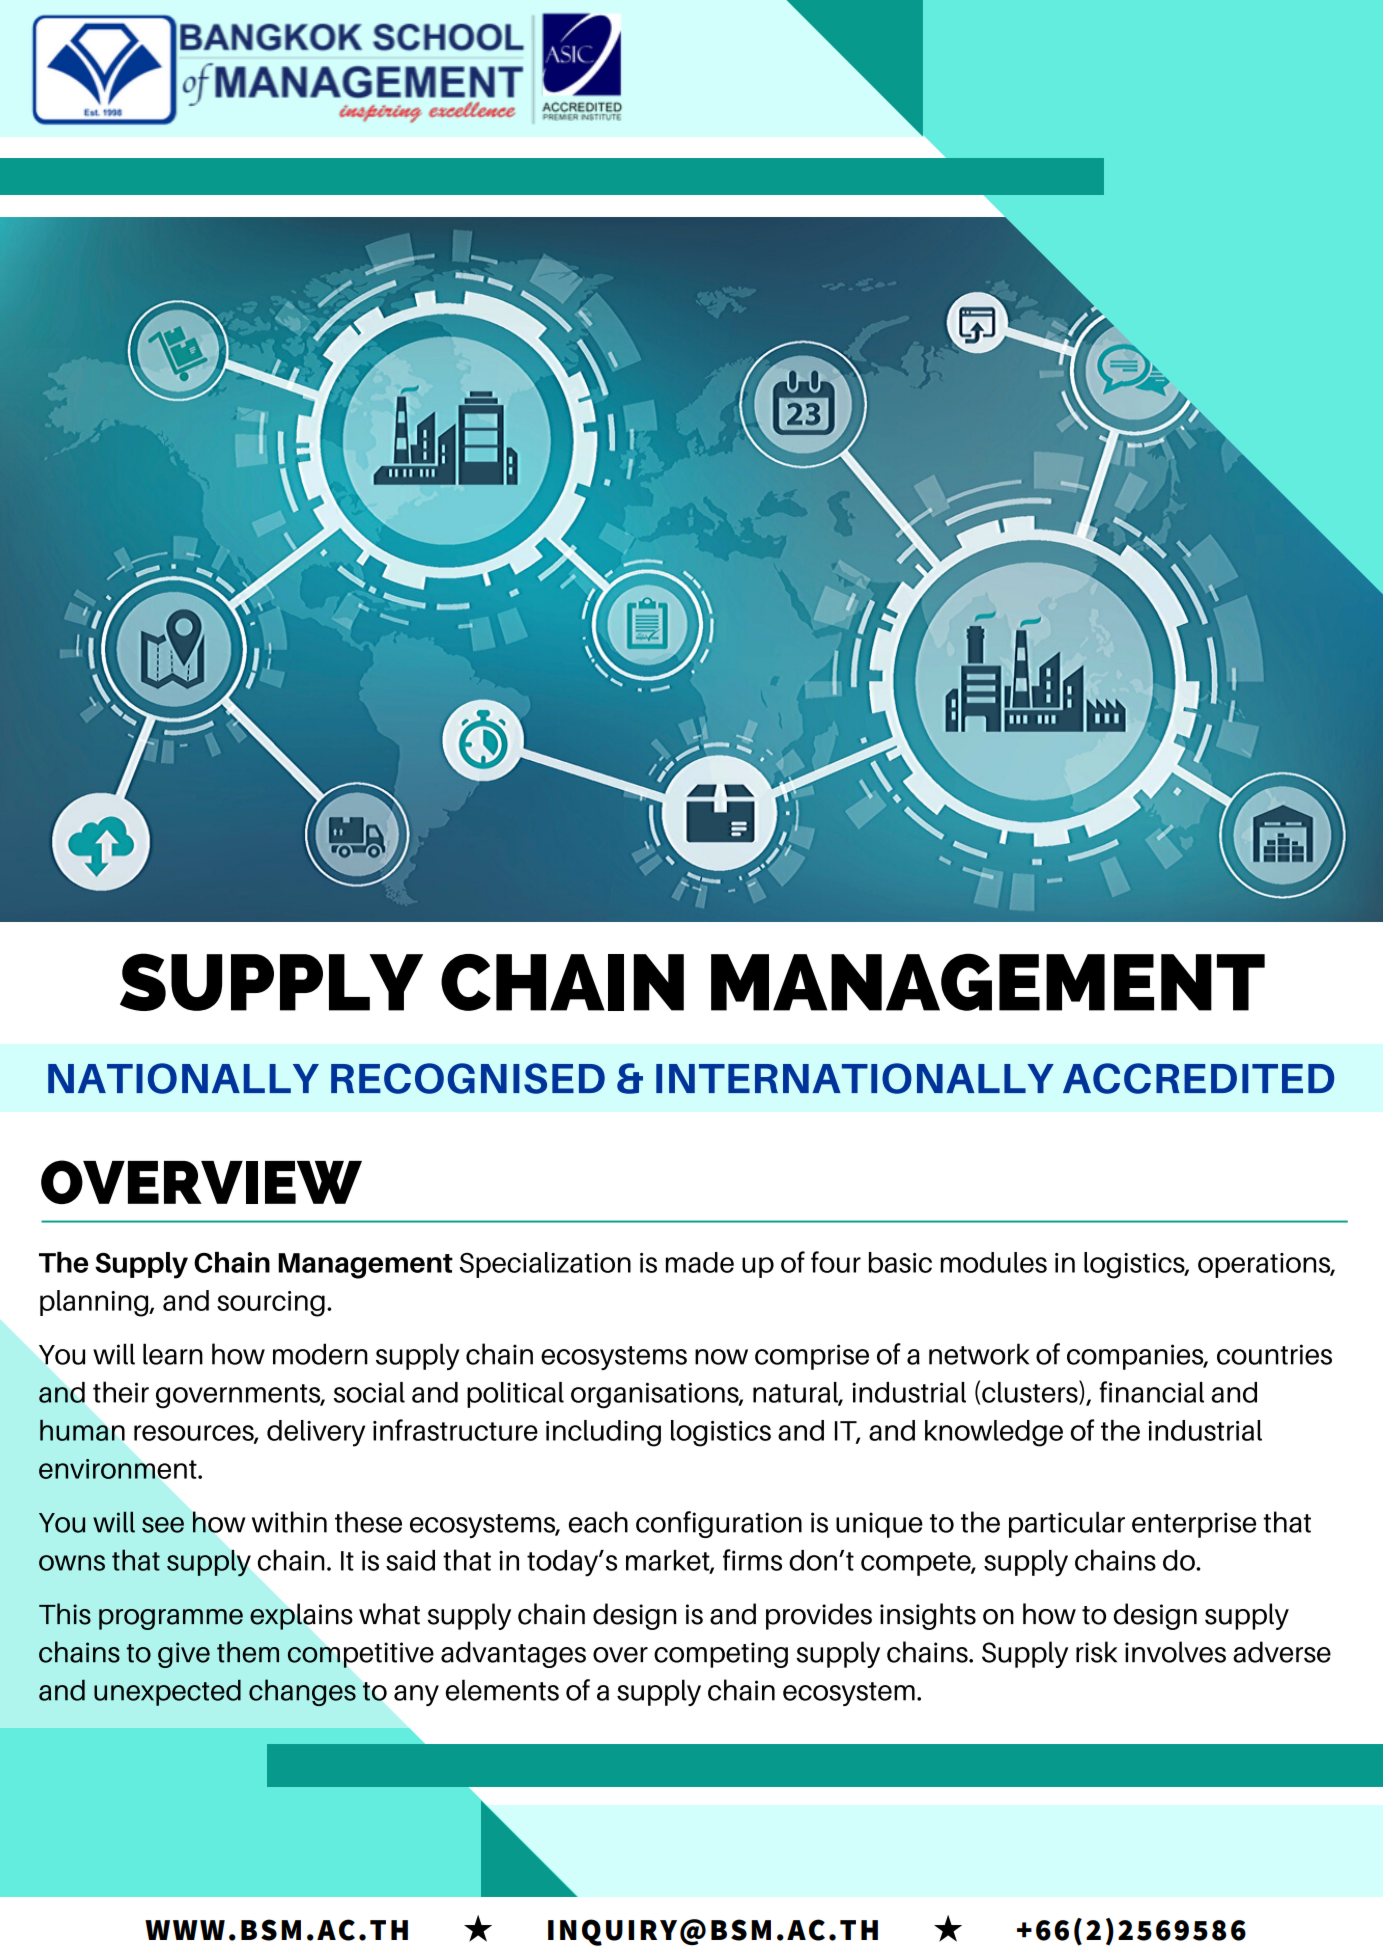  I want to click on risk, so click(1096, 1652).
